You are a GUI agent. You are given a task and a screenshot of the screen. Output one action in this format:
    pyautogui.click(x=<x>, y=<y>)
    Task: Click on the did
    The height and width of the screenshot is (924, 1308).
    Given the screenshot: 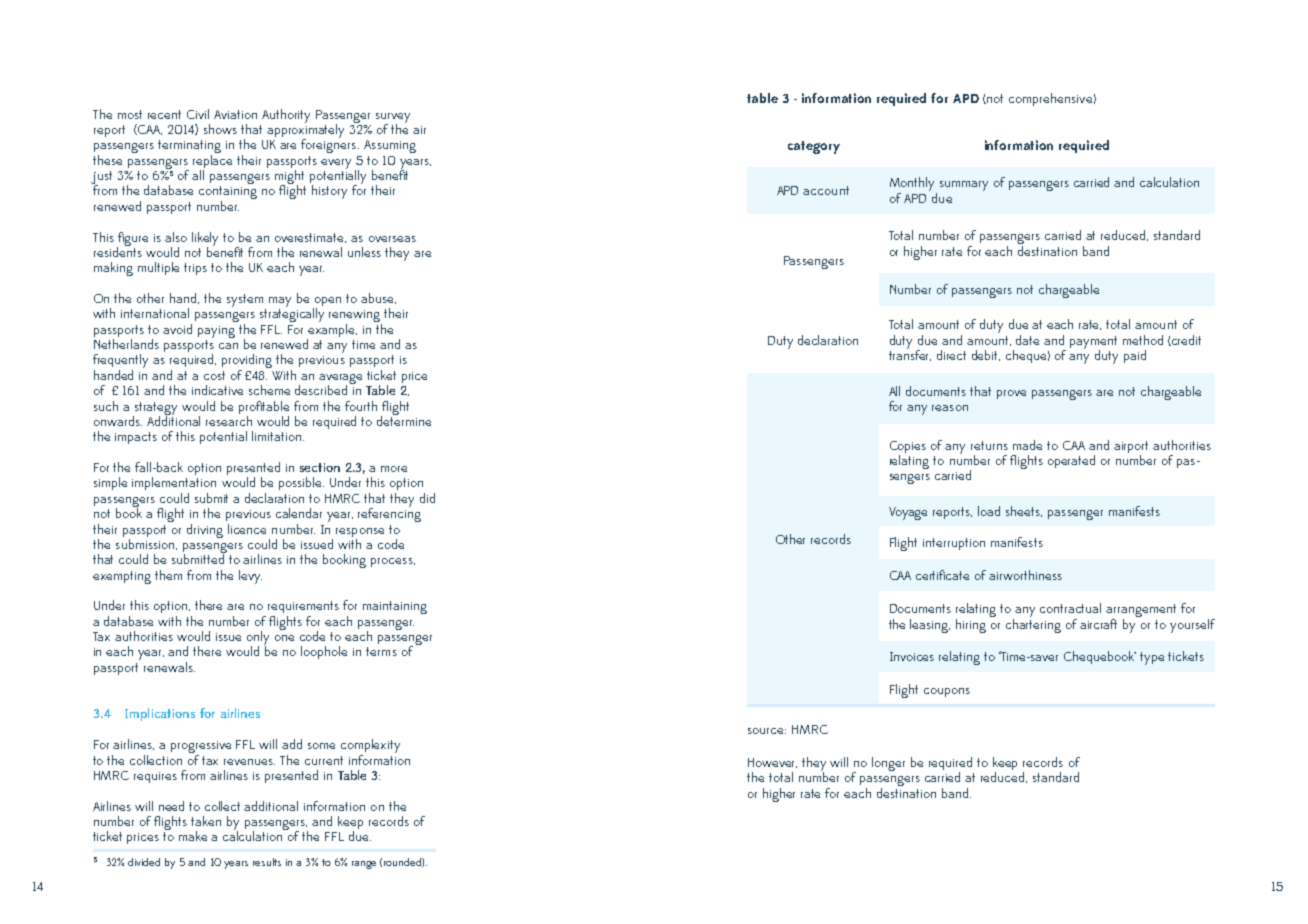 What is the action you would take?
    pyautogui.click(x=427, y=498)
